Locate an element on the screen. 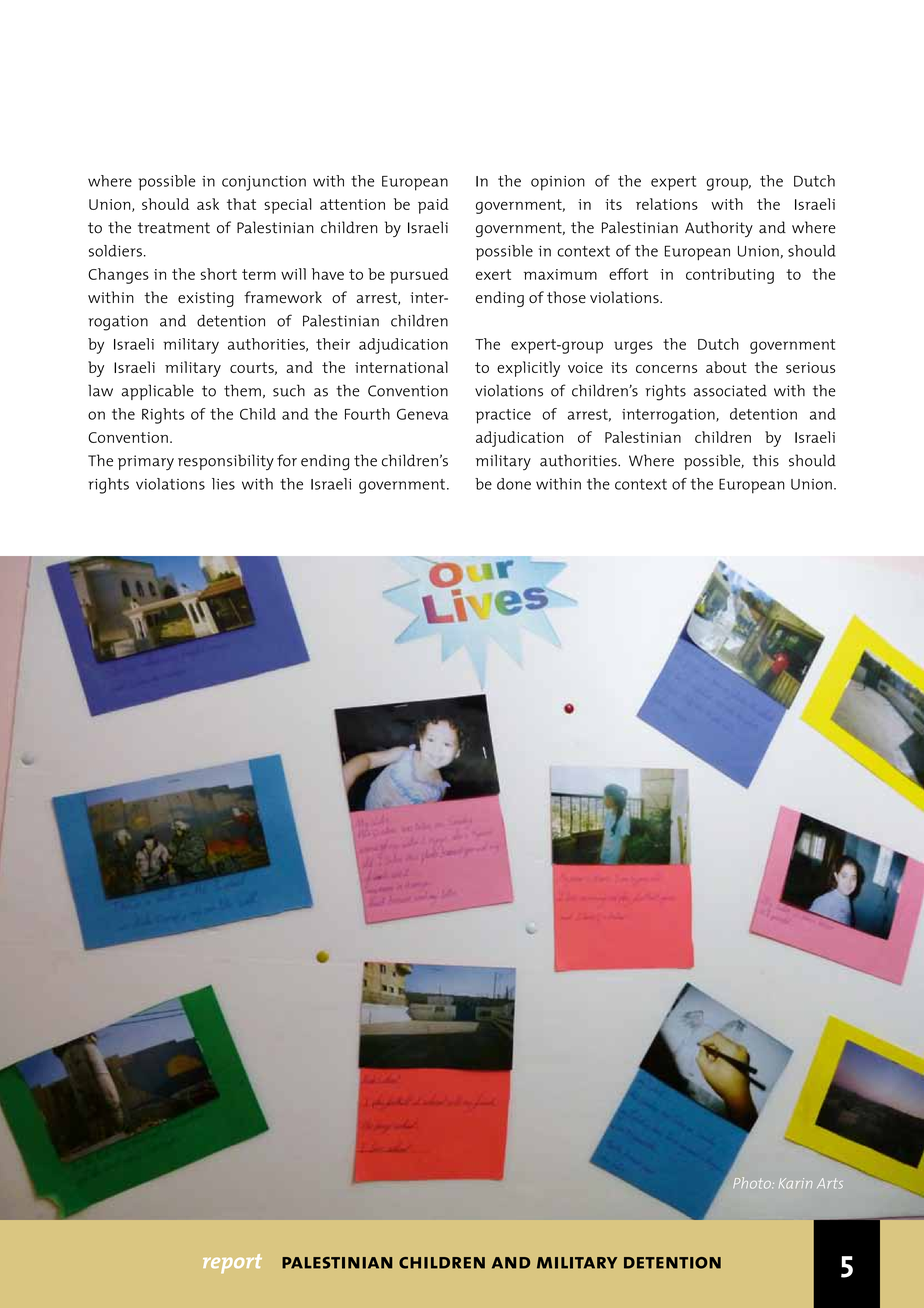 This screenshot has width=924, height=1308. Photo is located at coordinates (753, 1183).
